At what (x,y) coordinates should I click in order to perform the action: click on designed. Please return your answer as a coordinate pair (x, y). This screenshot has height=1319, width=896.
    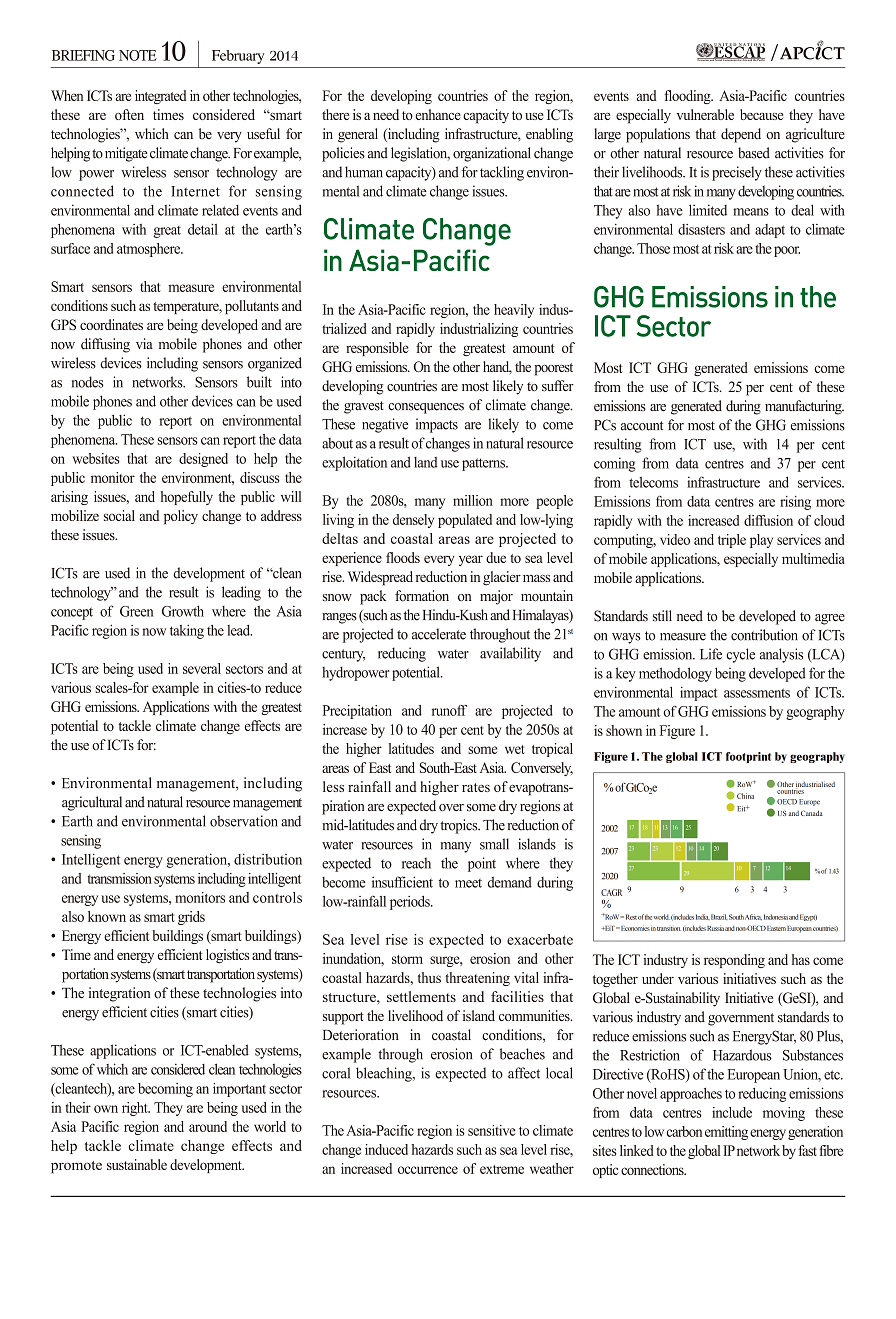
    Looking at the image, I should click on (203, 460).
